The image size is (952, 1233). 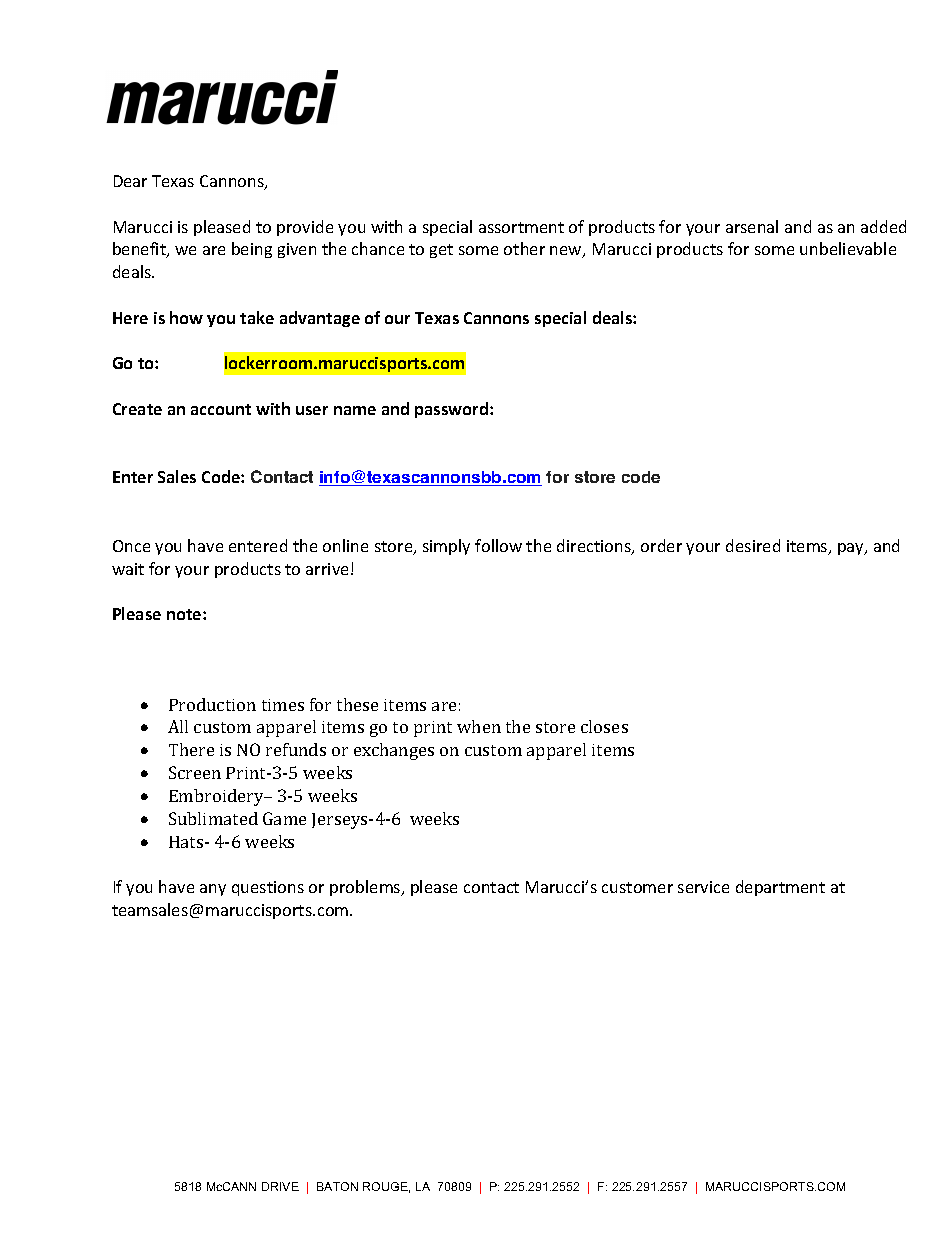 What do you see at coordinates (752, 226) in the screenshot?
I see `arsenal` at bounding box center [752, 226].
